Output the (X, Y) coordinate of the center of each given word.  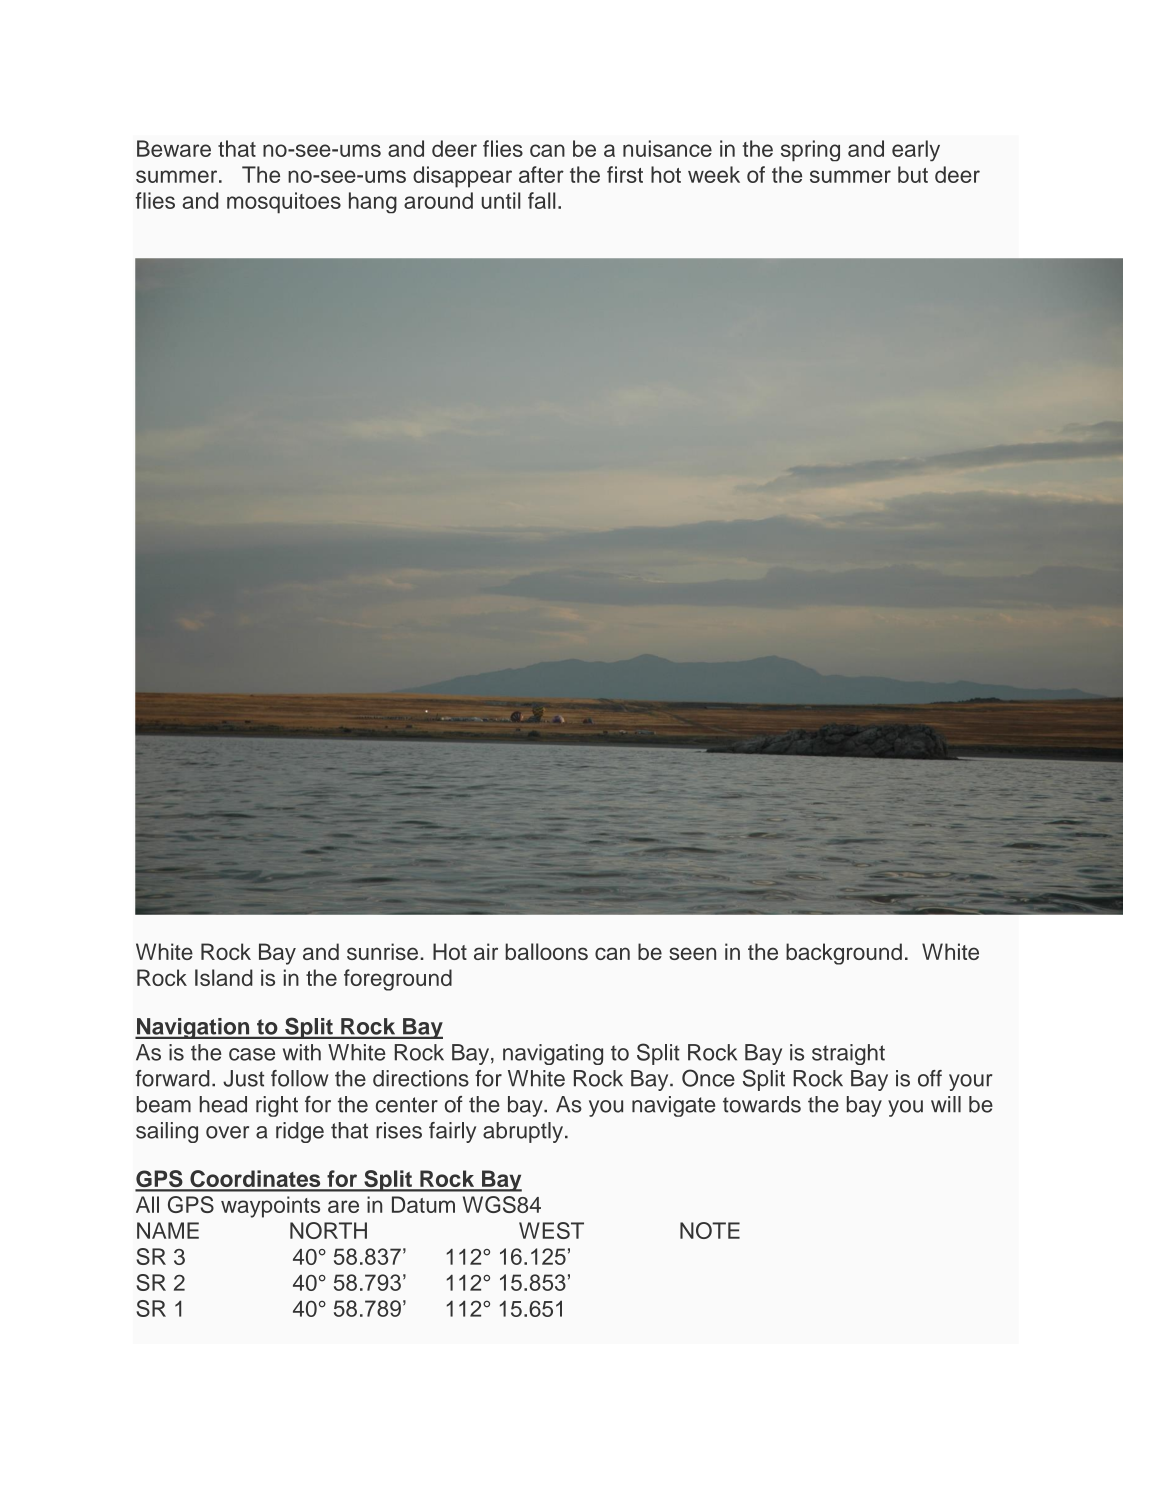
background (844, 954)
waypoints (270, 1207)
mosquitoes (284, 203)
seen (692, 953)
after (541, 174)
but (913, 174)
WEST (551, 1230)
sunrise (382, 951)
